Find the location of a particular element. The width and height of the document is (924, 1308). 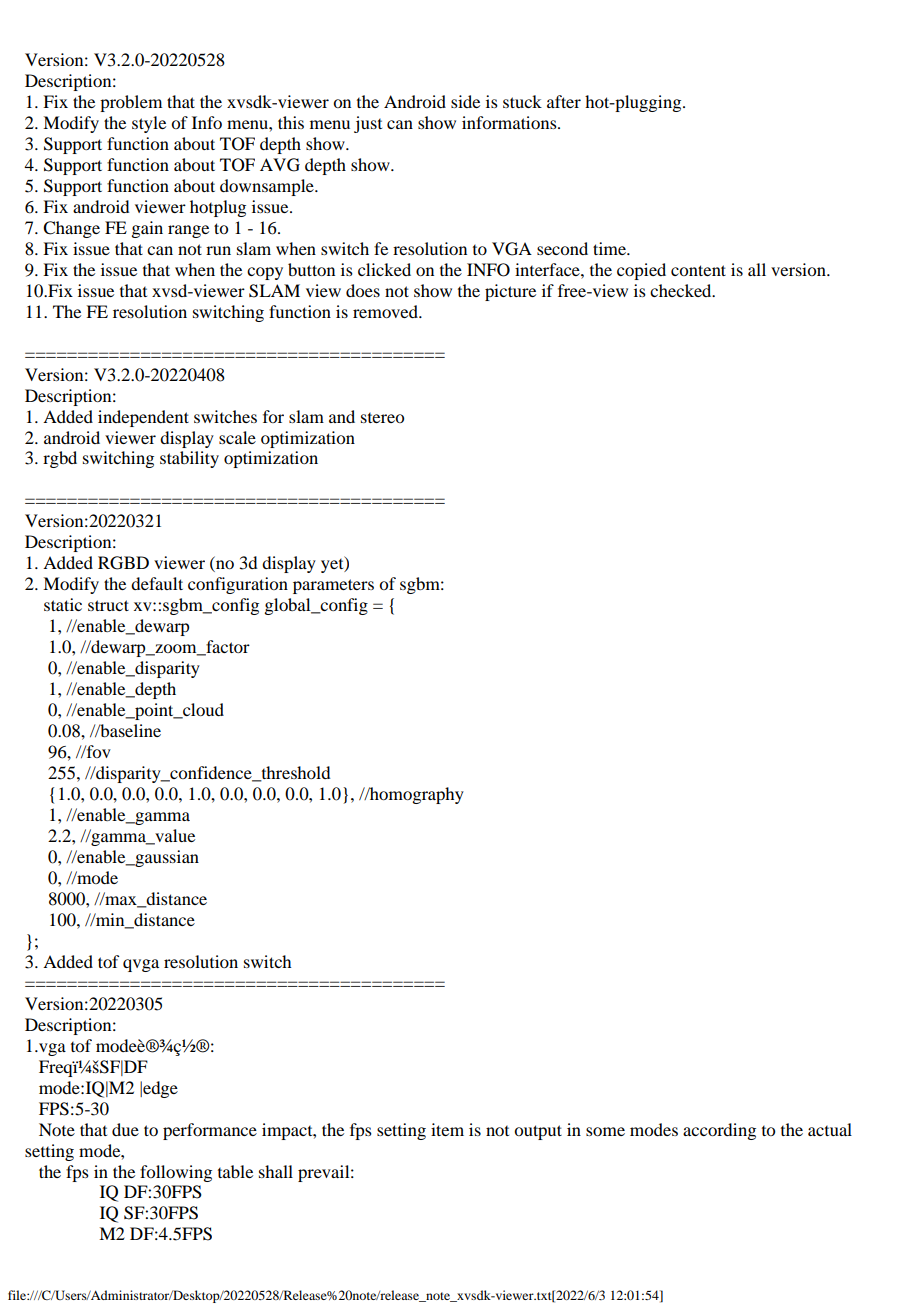

side is located at coordinates (465, 101).
